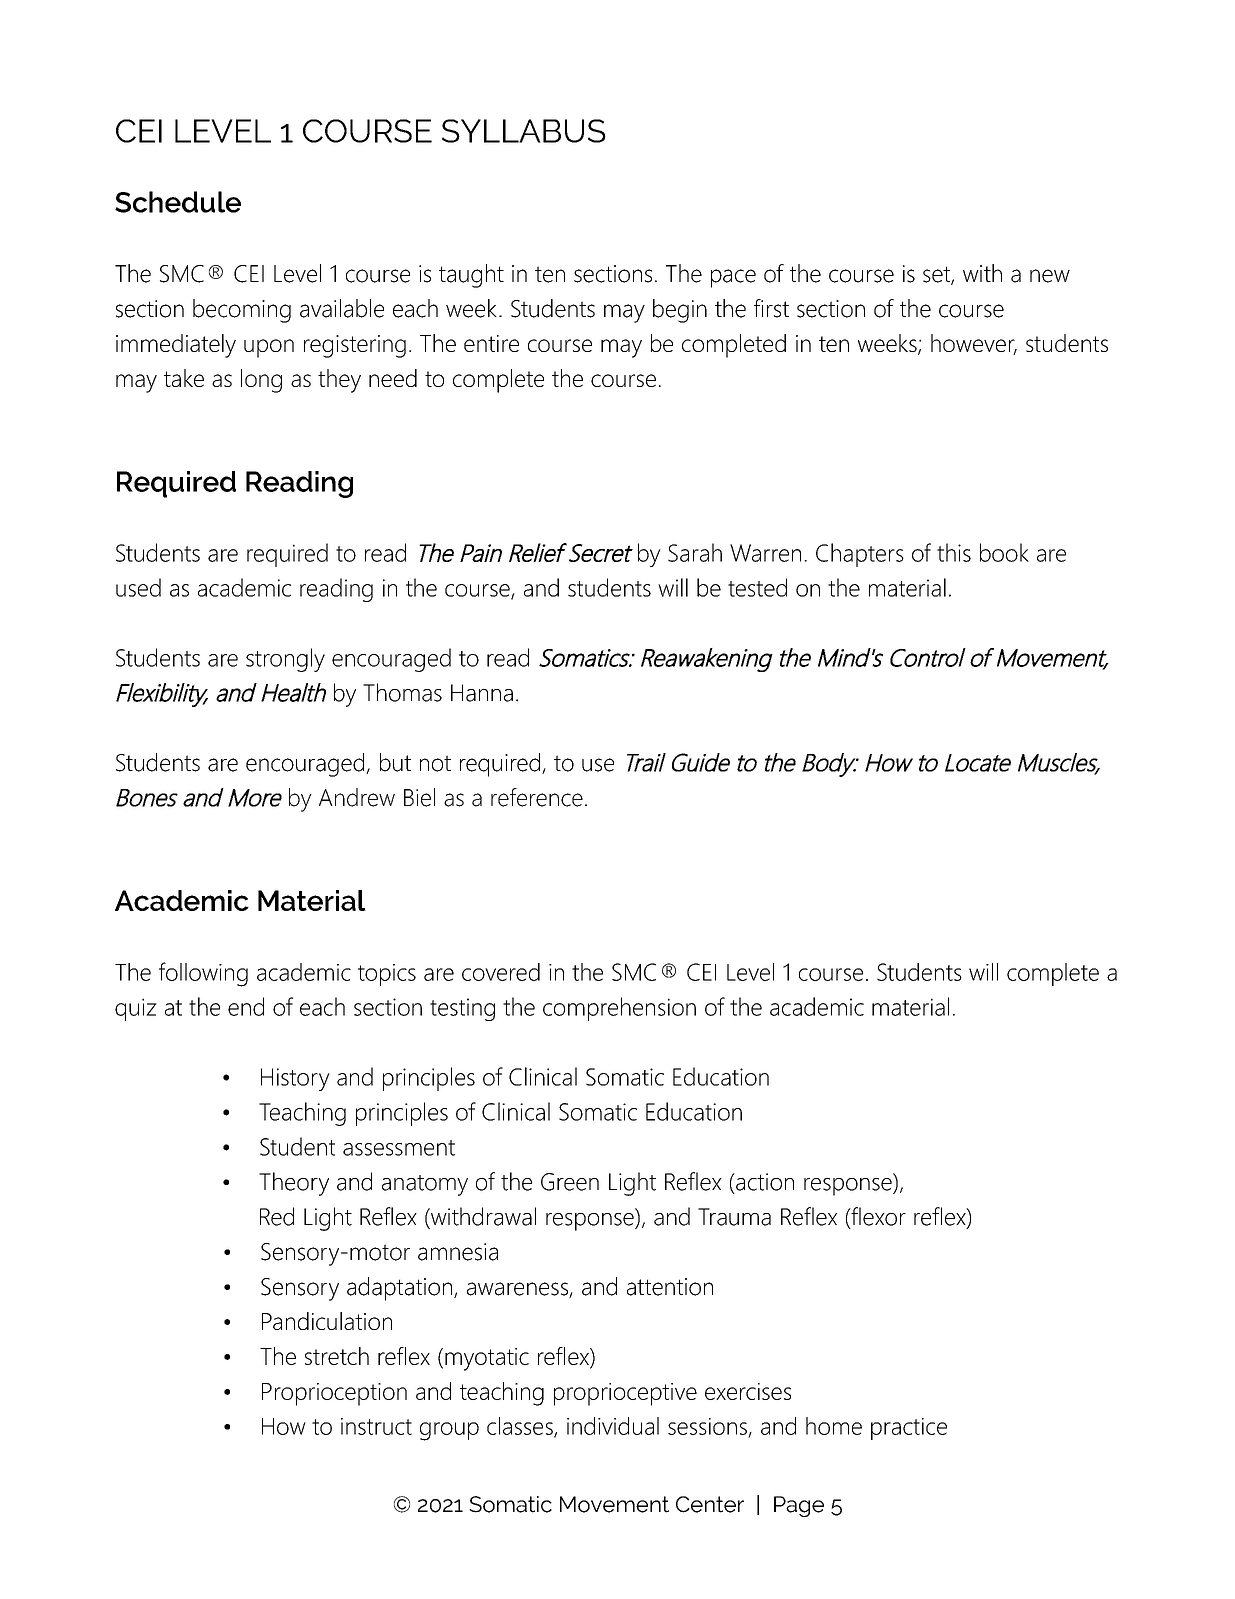 The height and width of the document is (1599, 1235). Describe the element at coordinates (334, 1394) in the document. I see `Proprioception` at that location.
